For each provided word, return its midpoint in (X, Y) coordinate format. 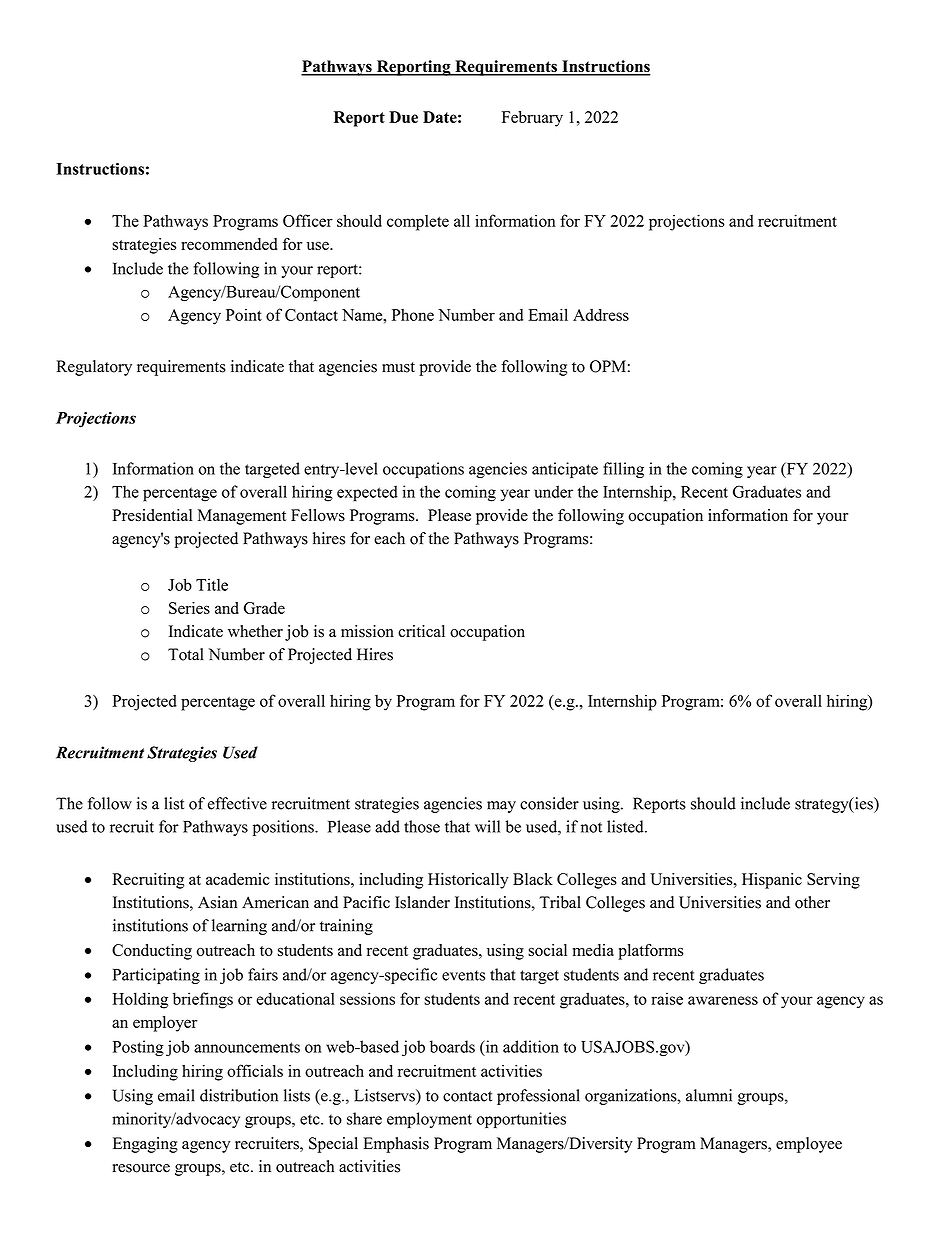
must (398, 367)
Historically (468, 881)
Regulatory (94, 368)
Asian (217, 902)
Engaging (145, 1145)
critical (421, 631)
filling (623, 470)
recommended (229, 244)
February (532, 119)
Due (403, 117)
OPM (608, 366)
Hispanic (772, 881)
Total (186, 654)
